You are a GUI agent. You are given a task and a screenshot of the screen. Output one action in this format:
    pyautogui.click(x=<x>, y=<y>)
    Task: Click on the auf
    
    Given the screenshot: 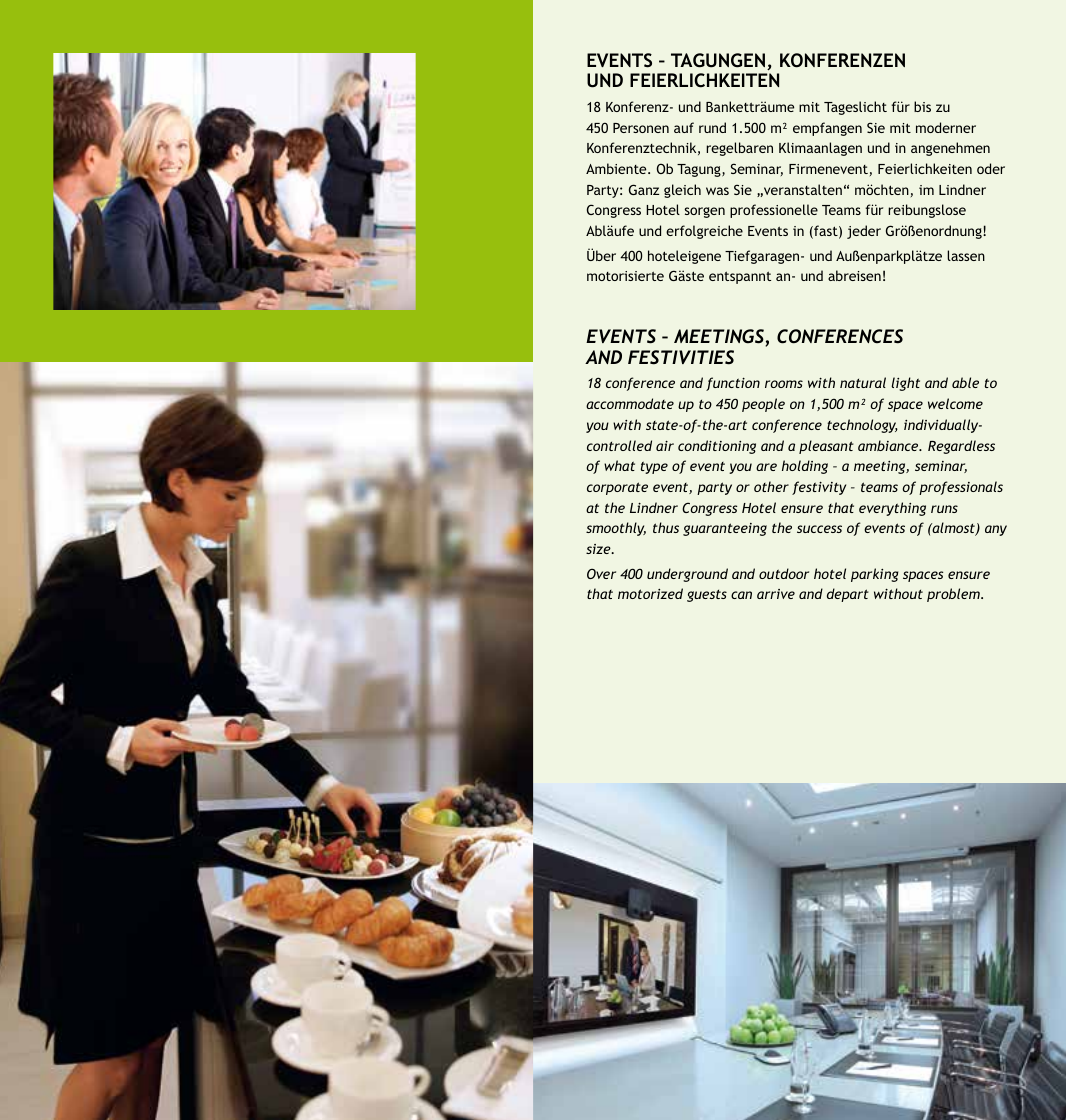 What is the action you would take?
    pyautogui.click(x=684, y=127)
